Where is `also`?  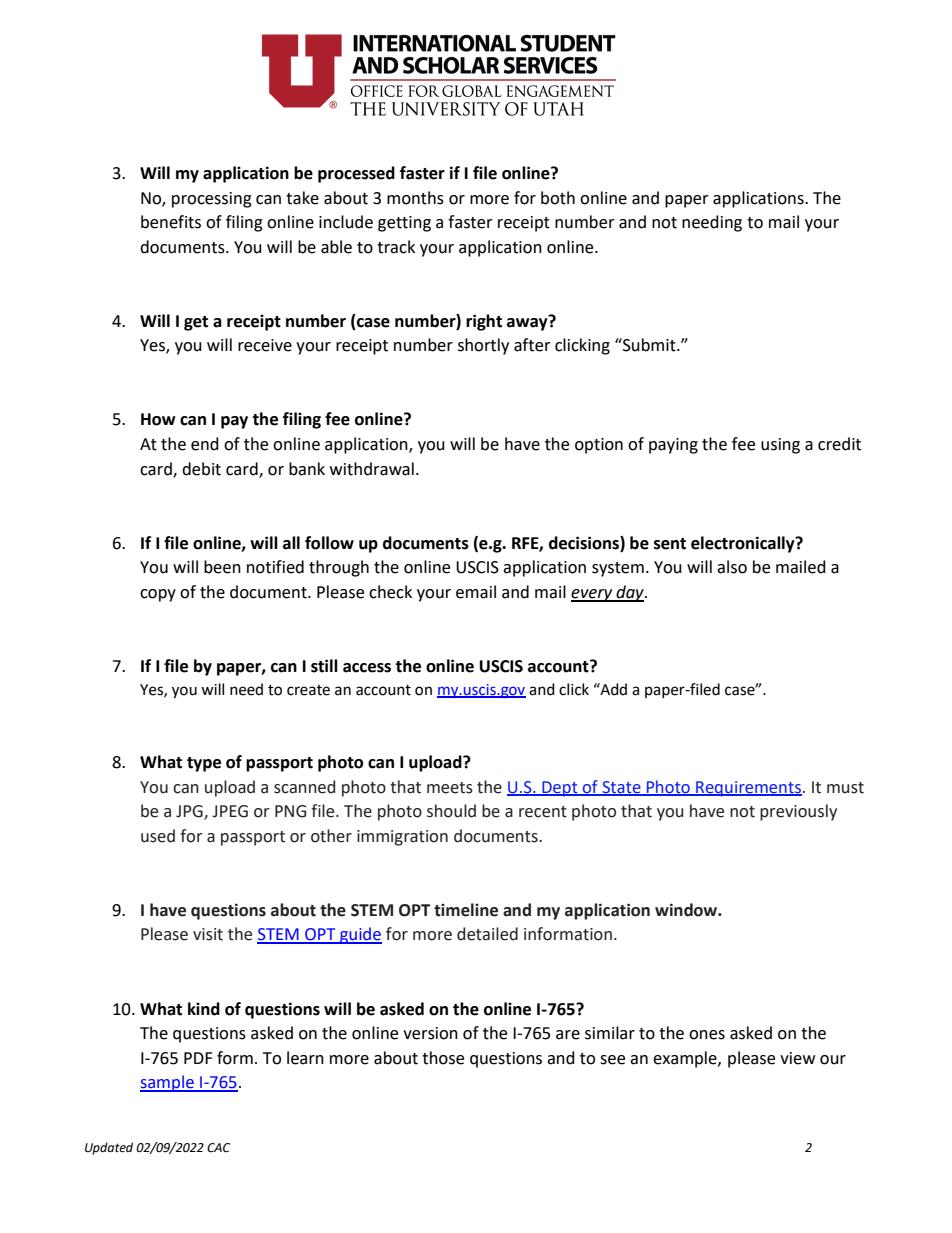
also is located at coordinates (732, 567).
